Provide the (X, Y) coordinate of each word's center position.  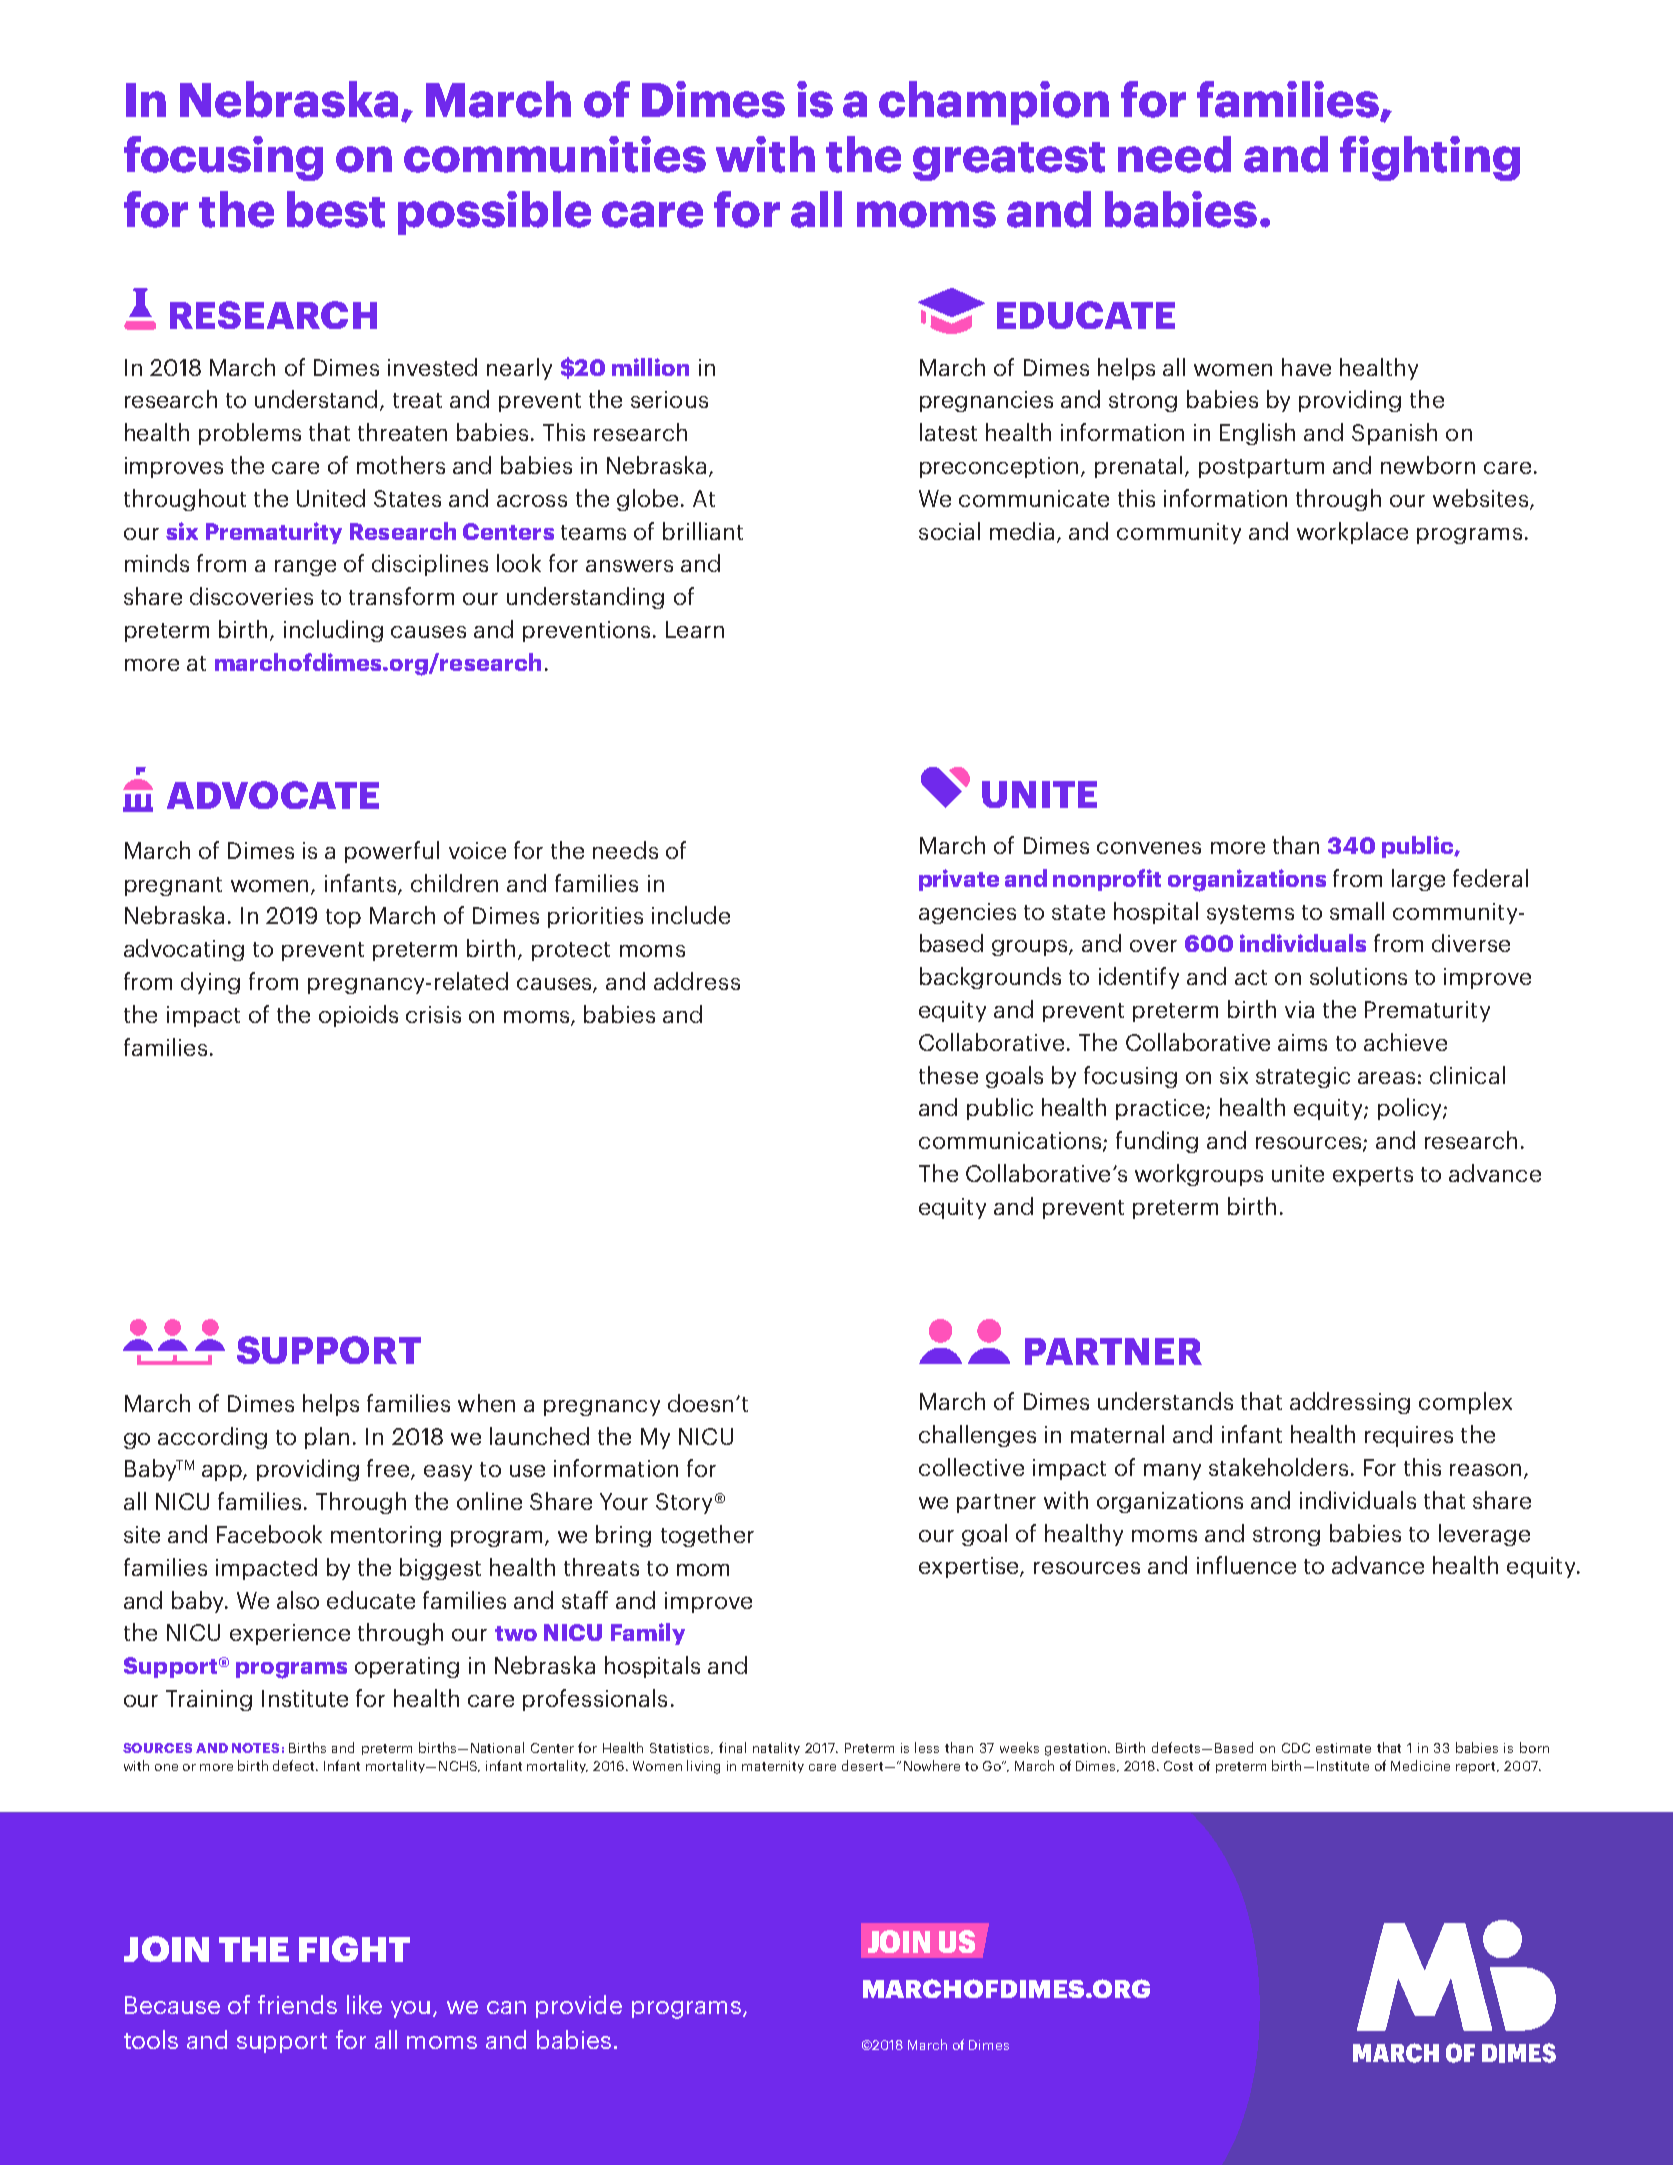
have (1306, 367)
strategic (1303, 1077)
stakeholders (1278, 1467)
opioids (358, 1016)
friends (297, 2004)
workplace (1352, 533)
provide (579, 2006)
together (707, 1536)
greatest (1009, 161)
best (336, 209)
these (948, 1075)
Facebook (269, 1534)
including (333, 631)
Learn (695, 629)
